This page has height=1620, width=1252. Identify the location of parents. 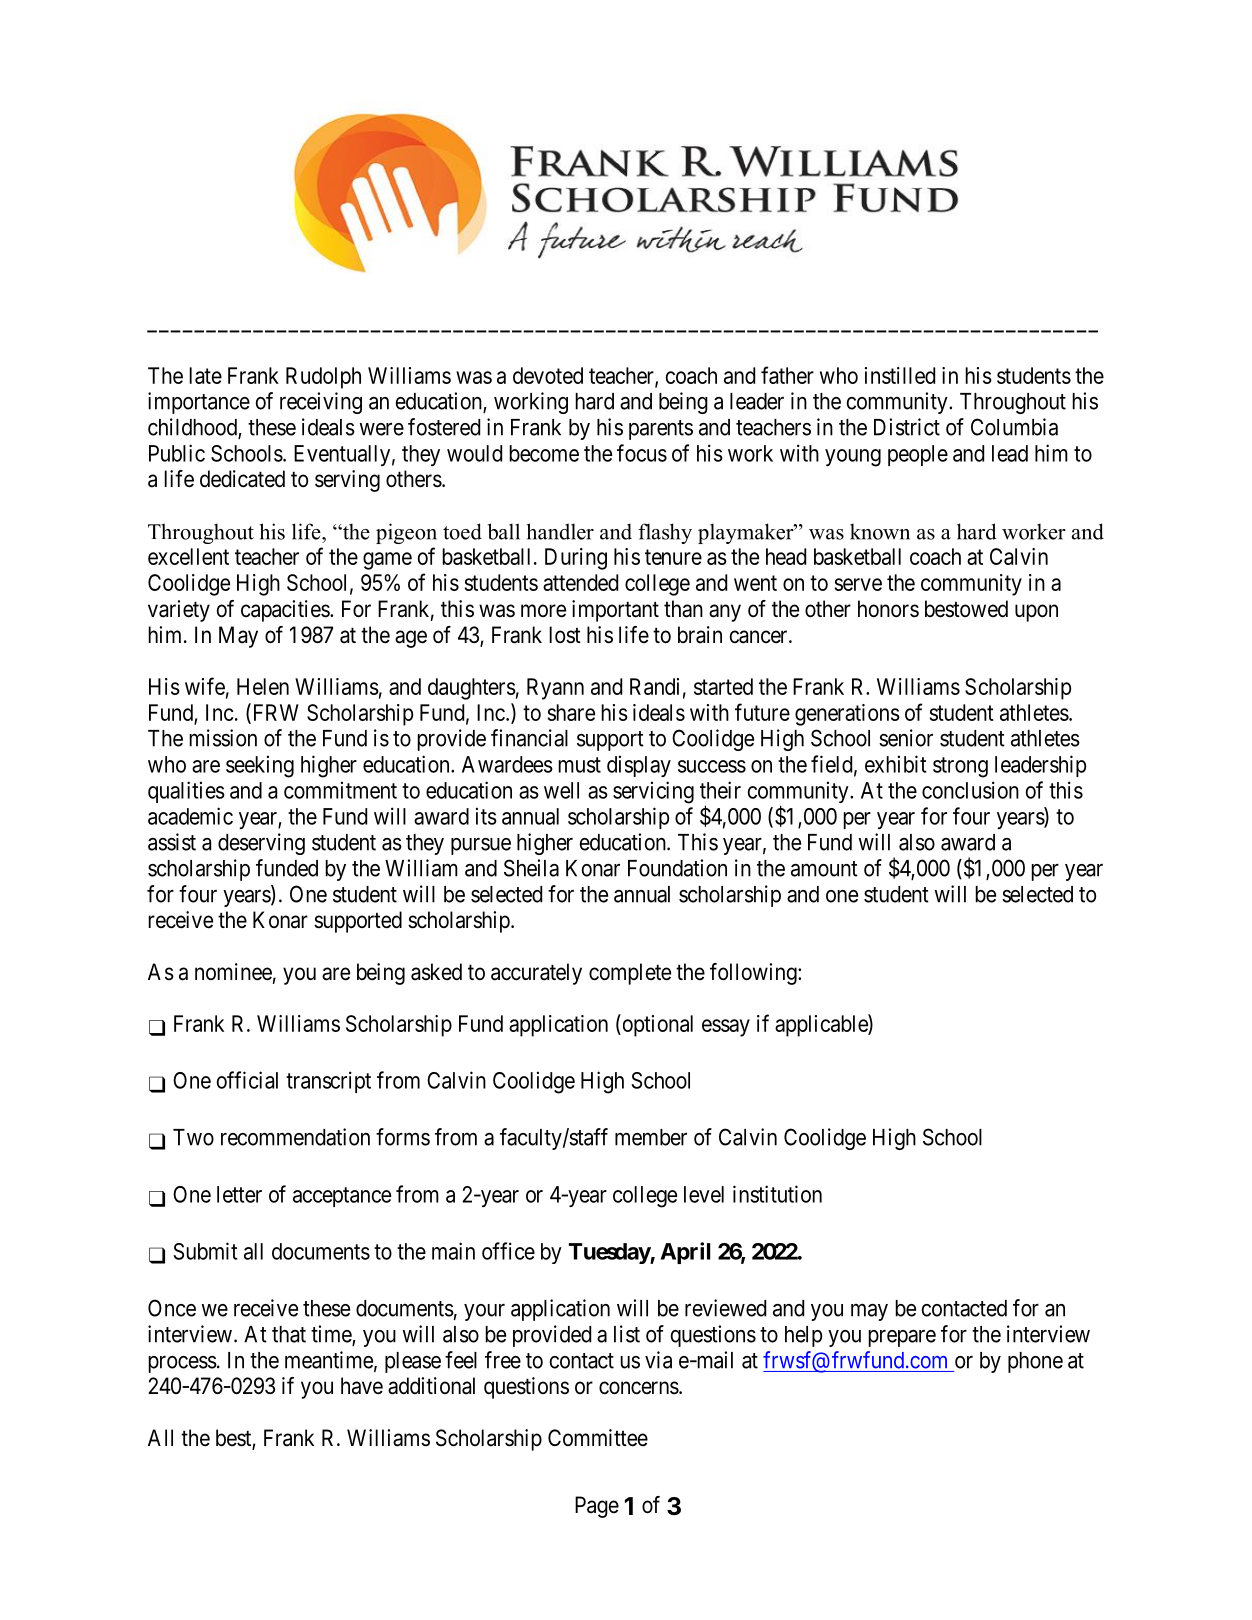
(661, 430).
